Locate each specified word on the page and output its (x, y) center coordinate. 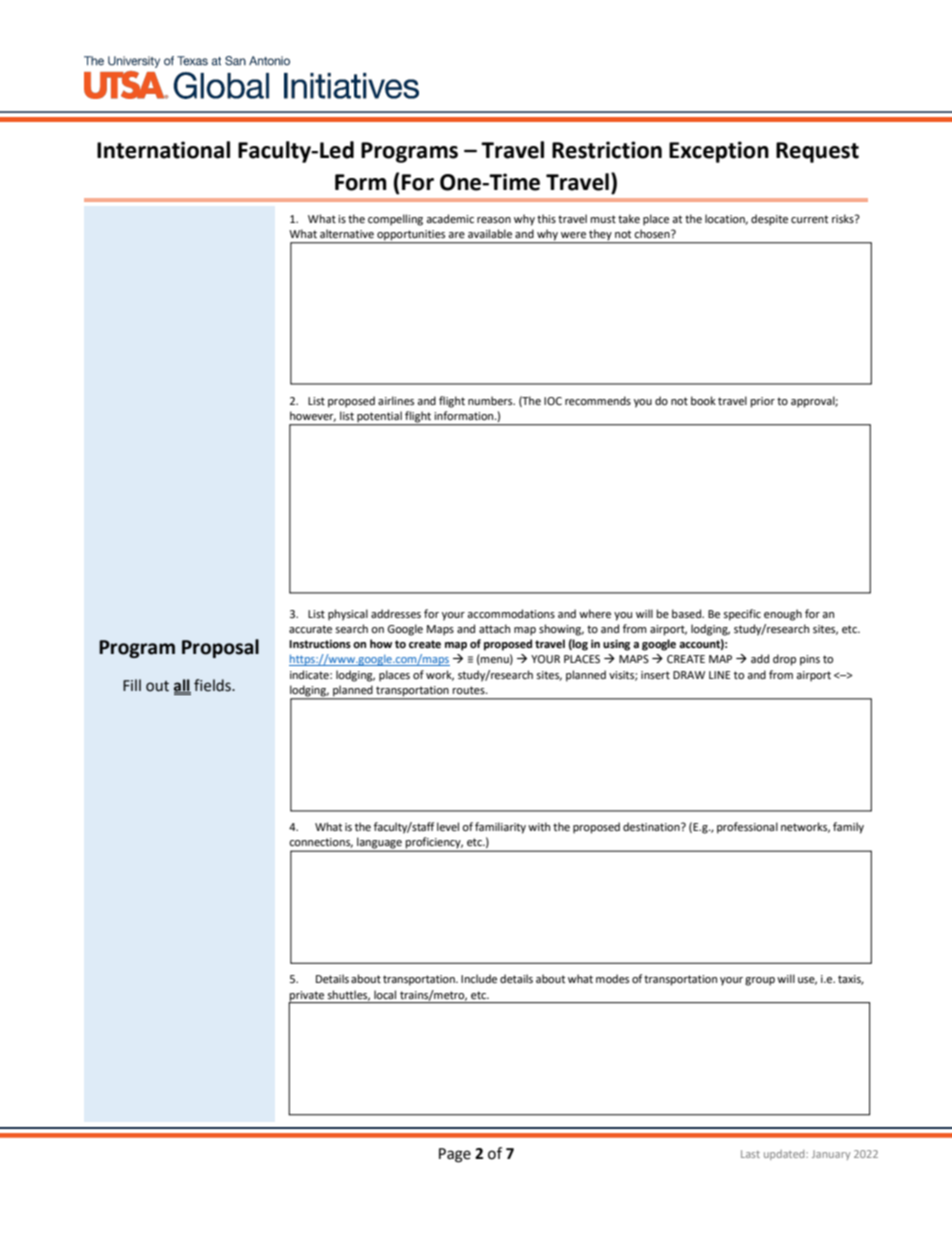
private (307, 997)
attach (494, 628)
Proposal (220, 648)
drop (784, 660)
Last (750, 1154)
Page (455, 1155)
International (163, 150)
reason (494, 220)
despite (769, 220)
